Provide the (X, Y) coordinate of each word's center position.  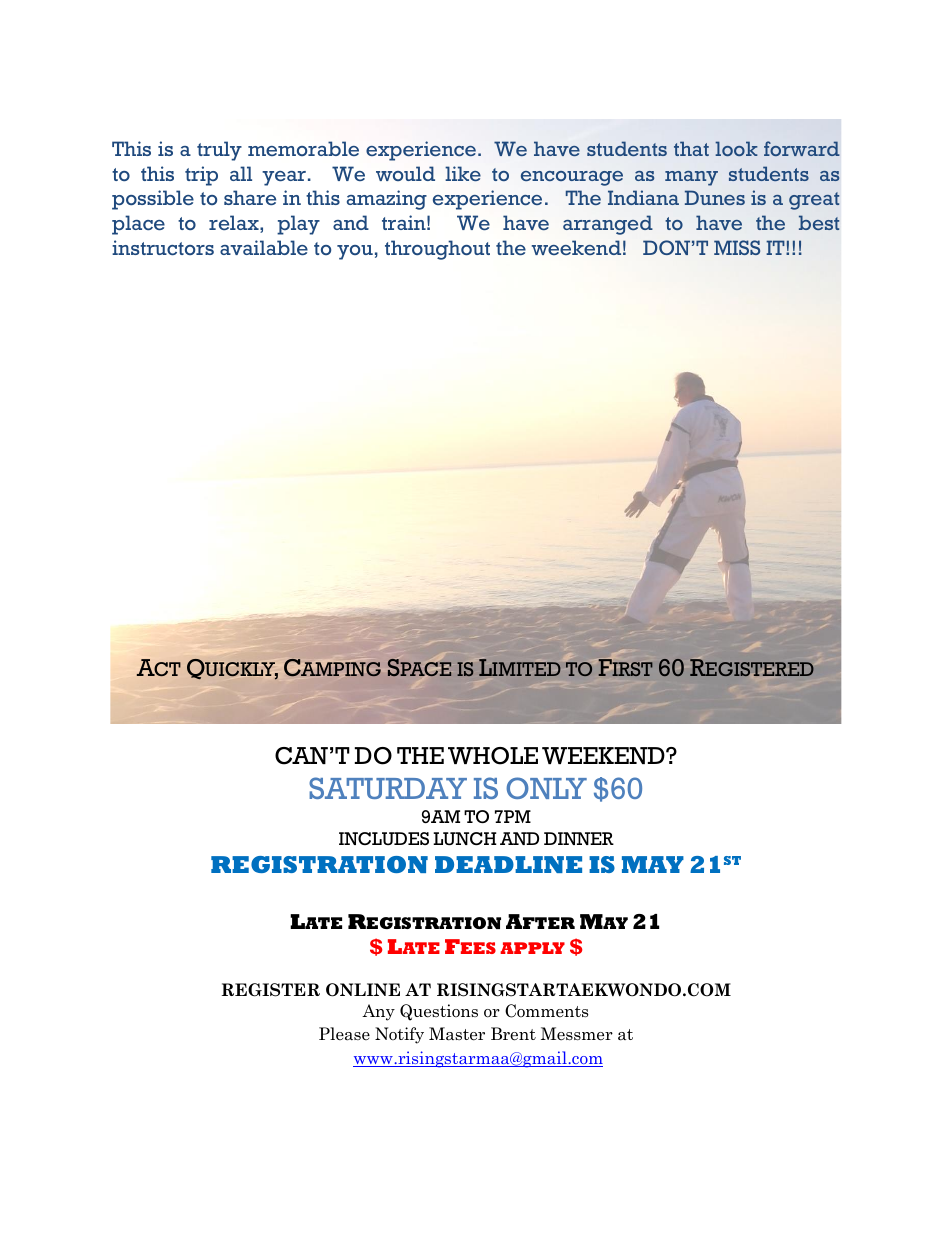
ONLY (546, 788)
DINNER (579, 838)
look (736, 148)
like (463, 173)
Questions (439, 1012)
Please (344, 1034)
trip (201, 176)
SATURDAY (388, 788)
